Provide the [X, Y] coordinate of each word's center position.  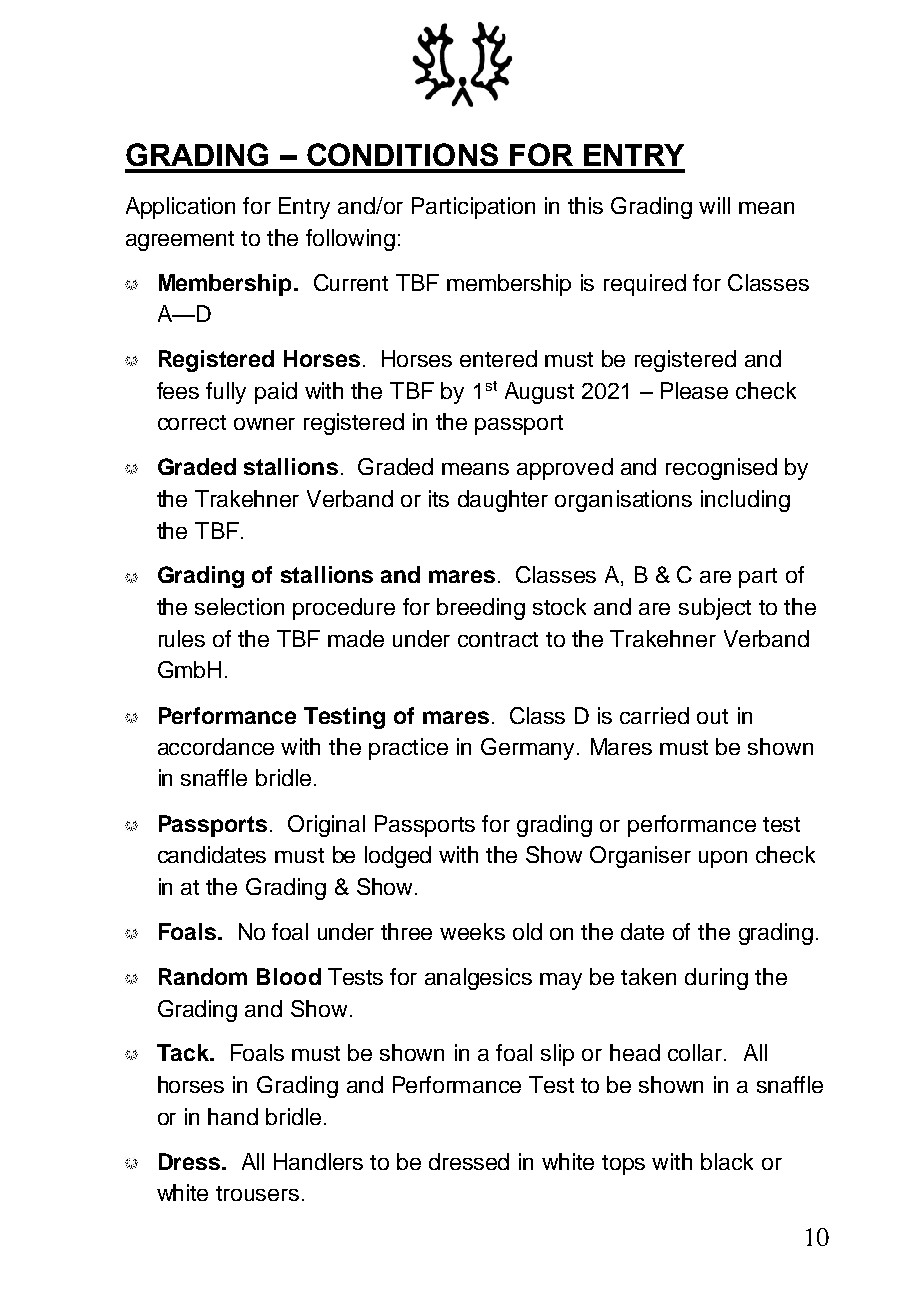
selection [239, 606]
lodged [398, 857]
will [714, 205]
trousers [257, 1193]
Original [326, 826]
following [350, 240]
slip [557, 1055]
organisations [623, 501]
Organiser [640, 857]
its [439, 498]
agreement [180, 241]
